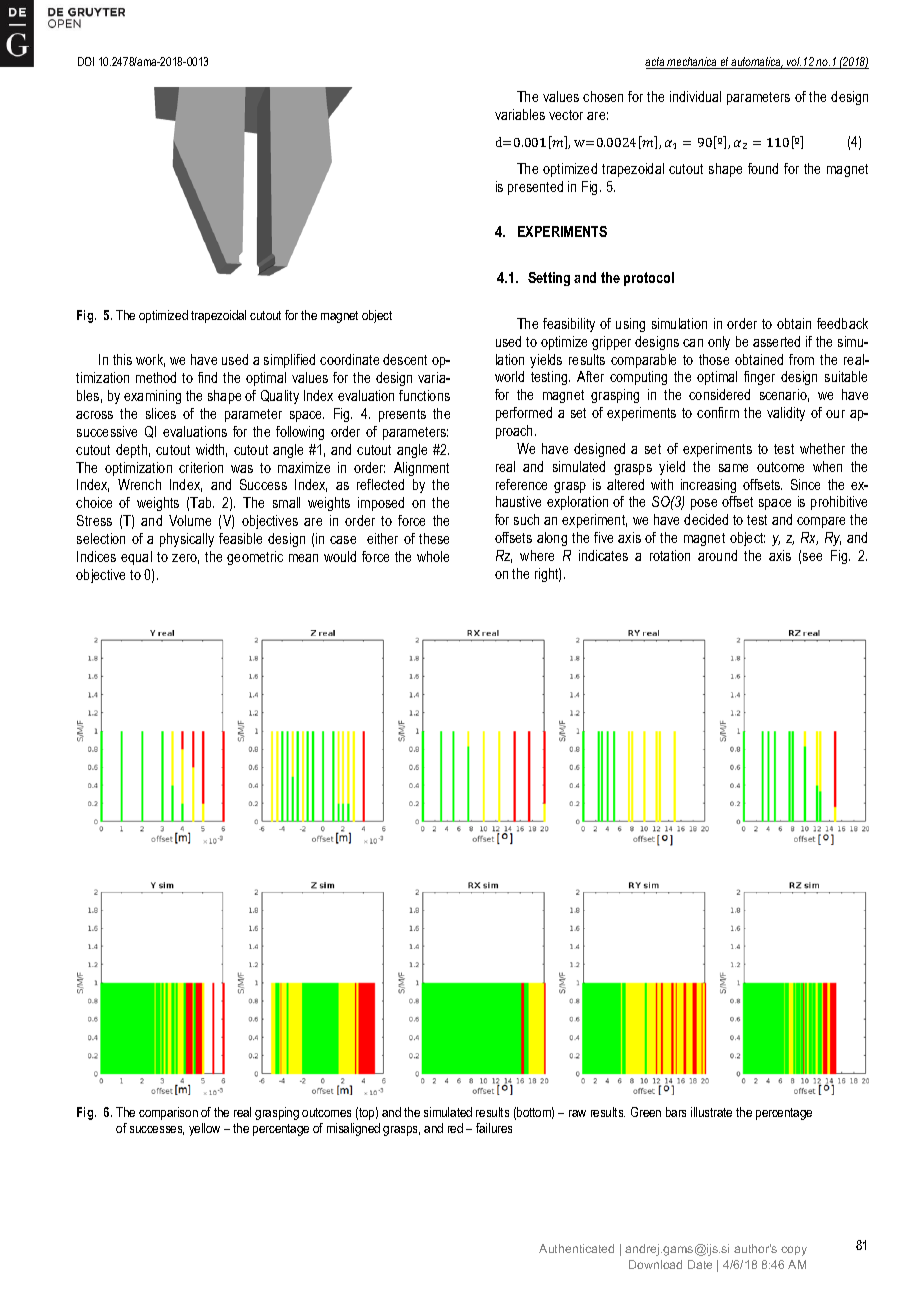 Image resolution: width=924 pixels, height=1308 pixels. Describe the element at coordinates (756, 63) in the document. I see `automatica` at that location.
